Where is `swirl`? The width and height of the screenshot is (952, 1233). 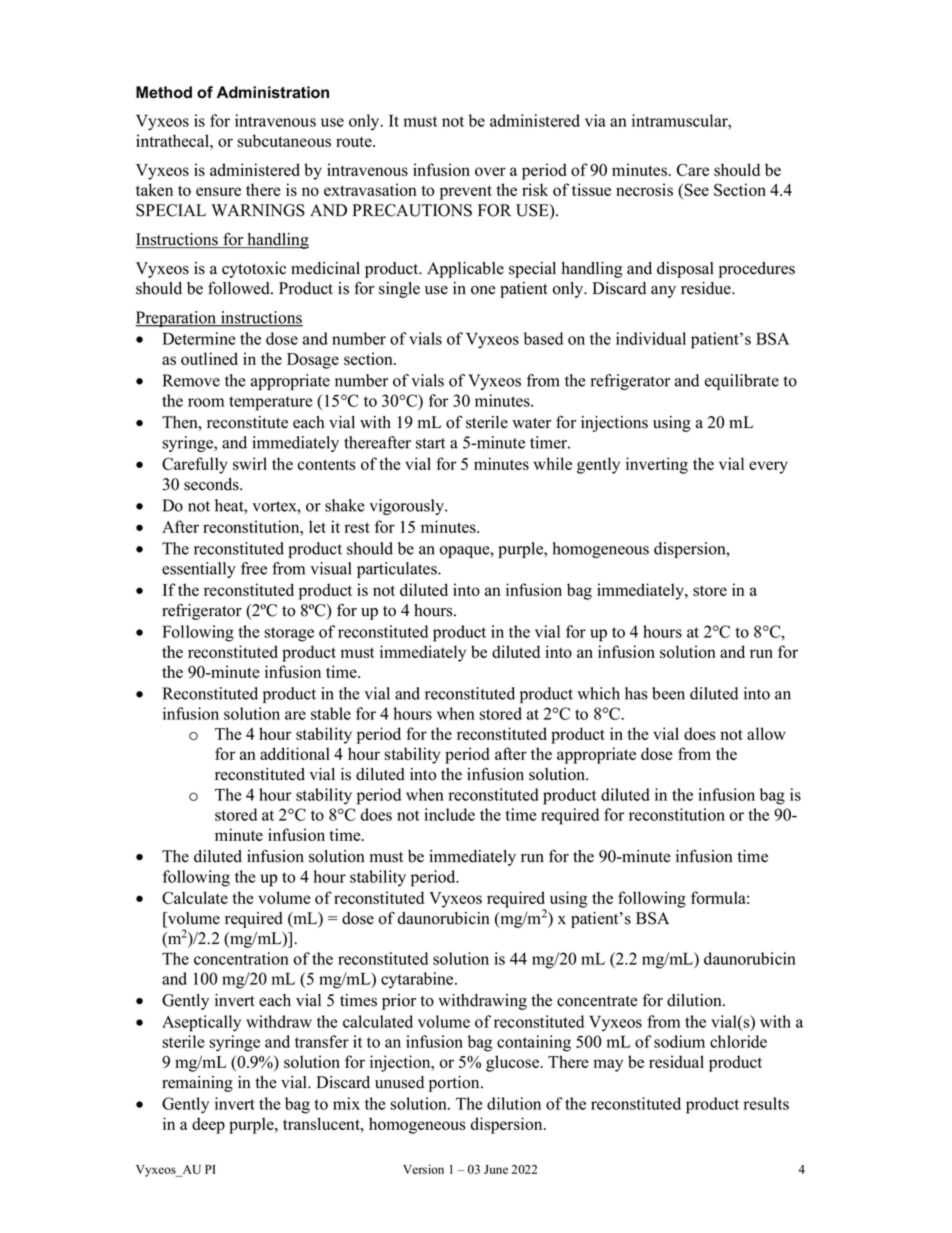
swirl is located at coordinates (250, 463).
